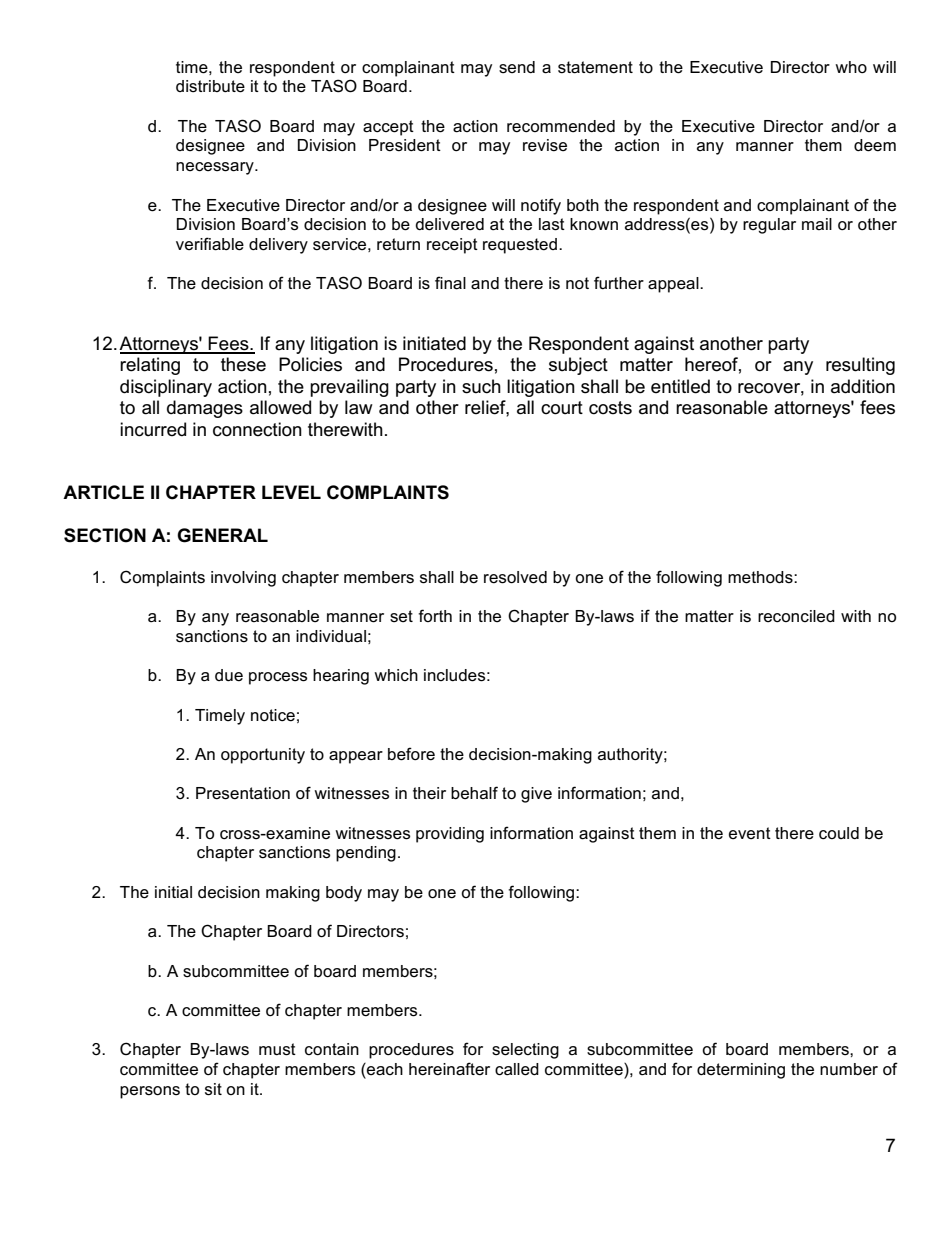 The width and height of the document is (952, 1233). Describe the element at coordinates (515, 577) in the document. I see `resolved` at that location.
